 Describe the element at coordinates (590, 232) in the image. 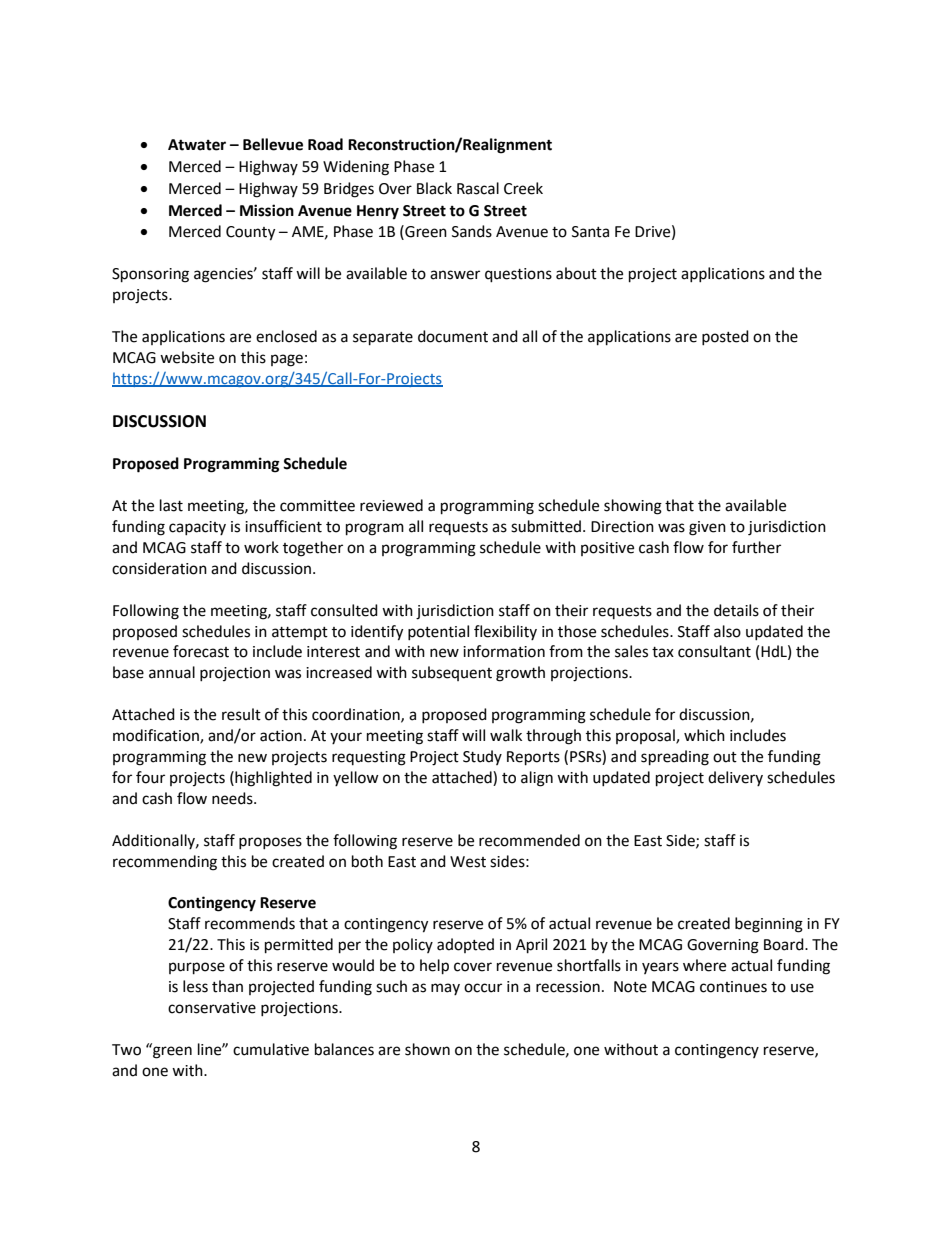

I see `Santa` at that location.
